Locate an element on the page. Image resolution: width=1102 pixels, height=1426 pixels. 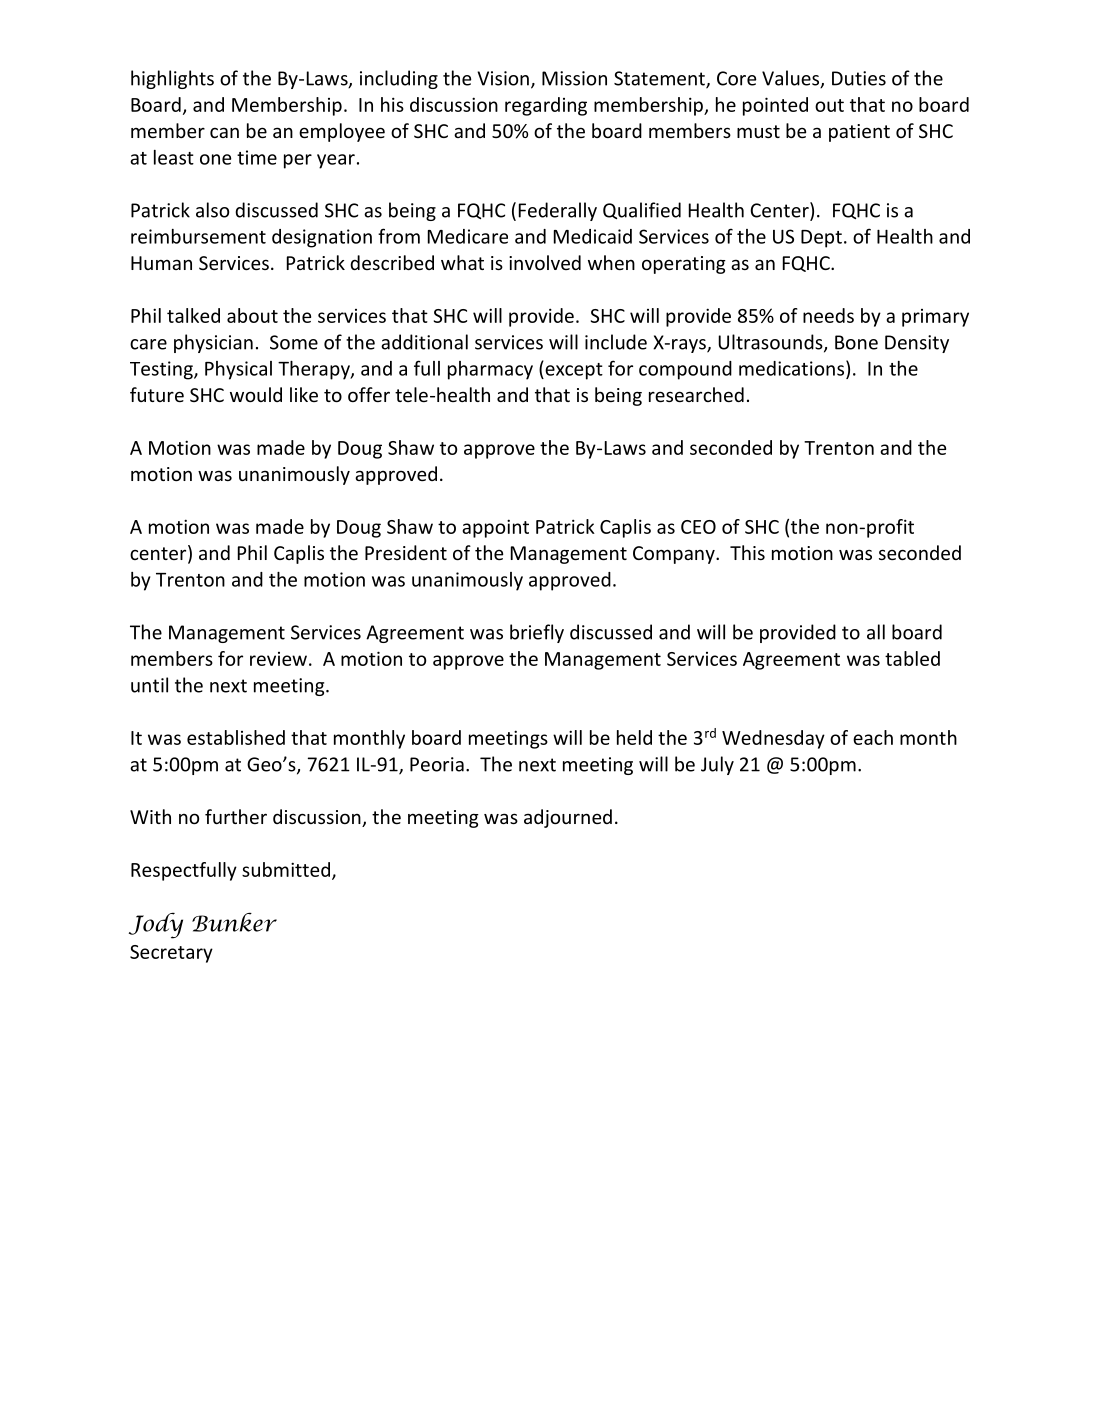
Bunker is located at coordinates (234, 922).
